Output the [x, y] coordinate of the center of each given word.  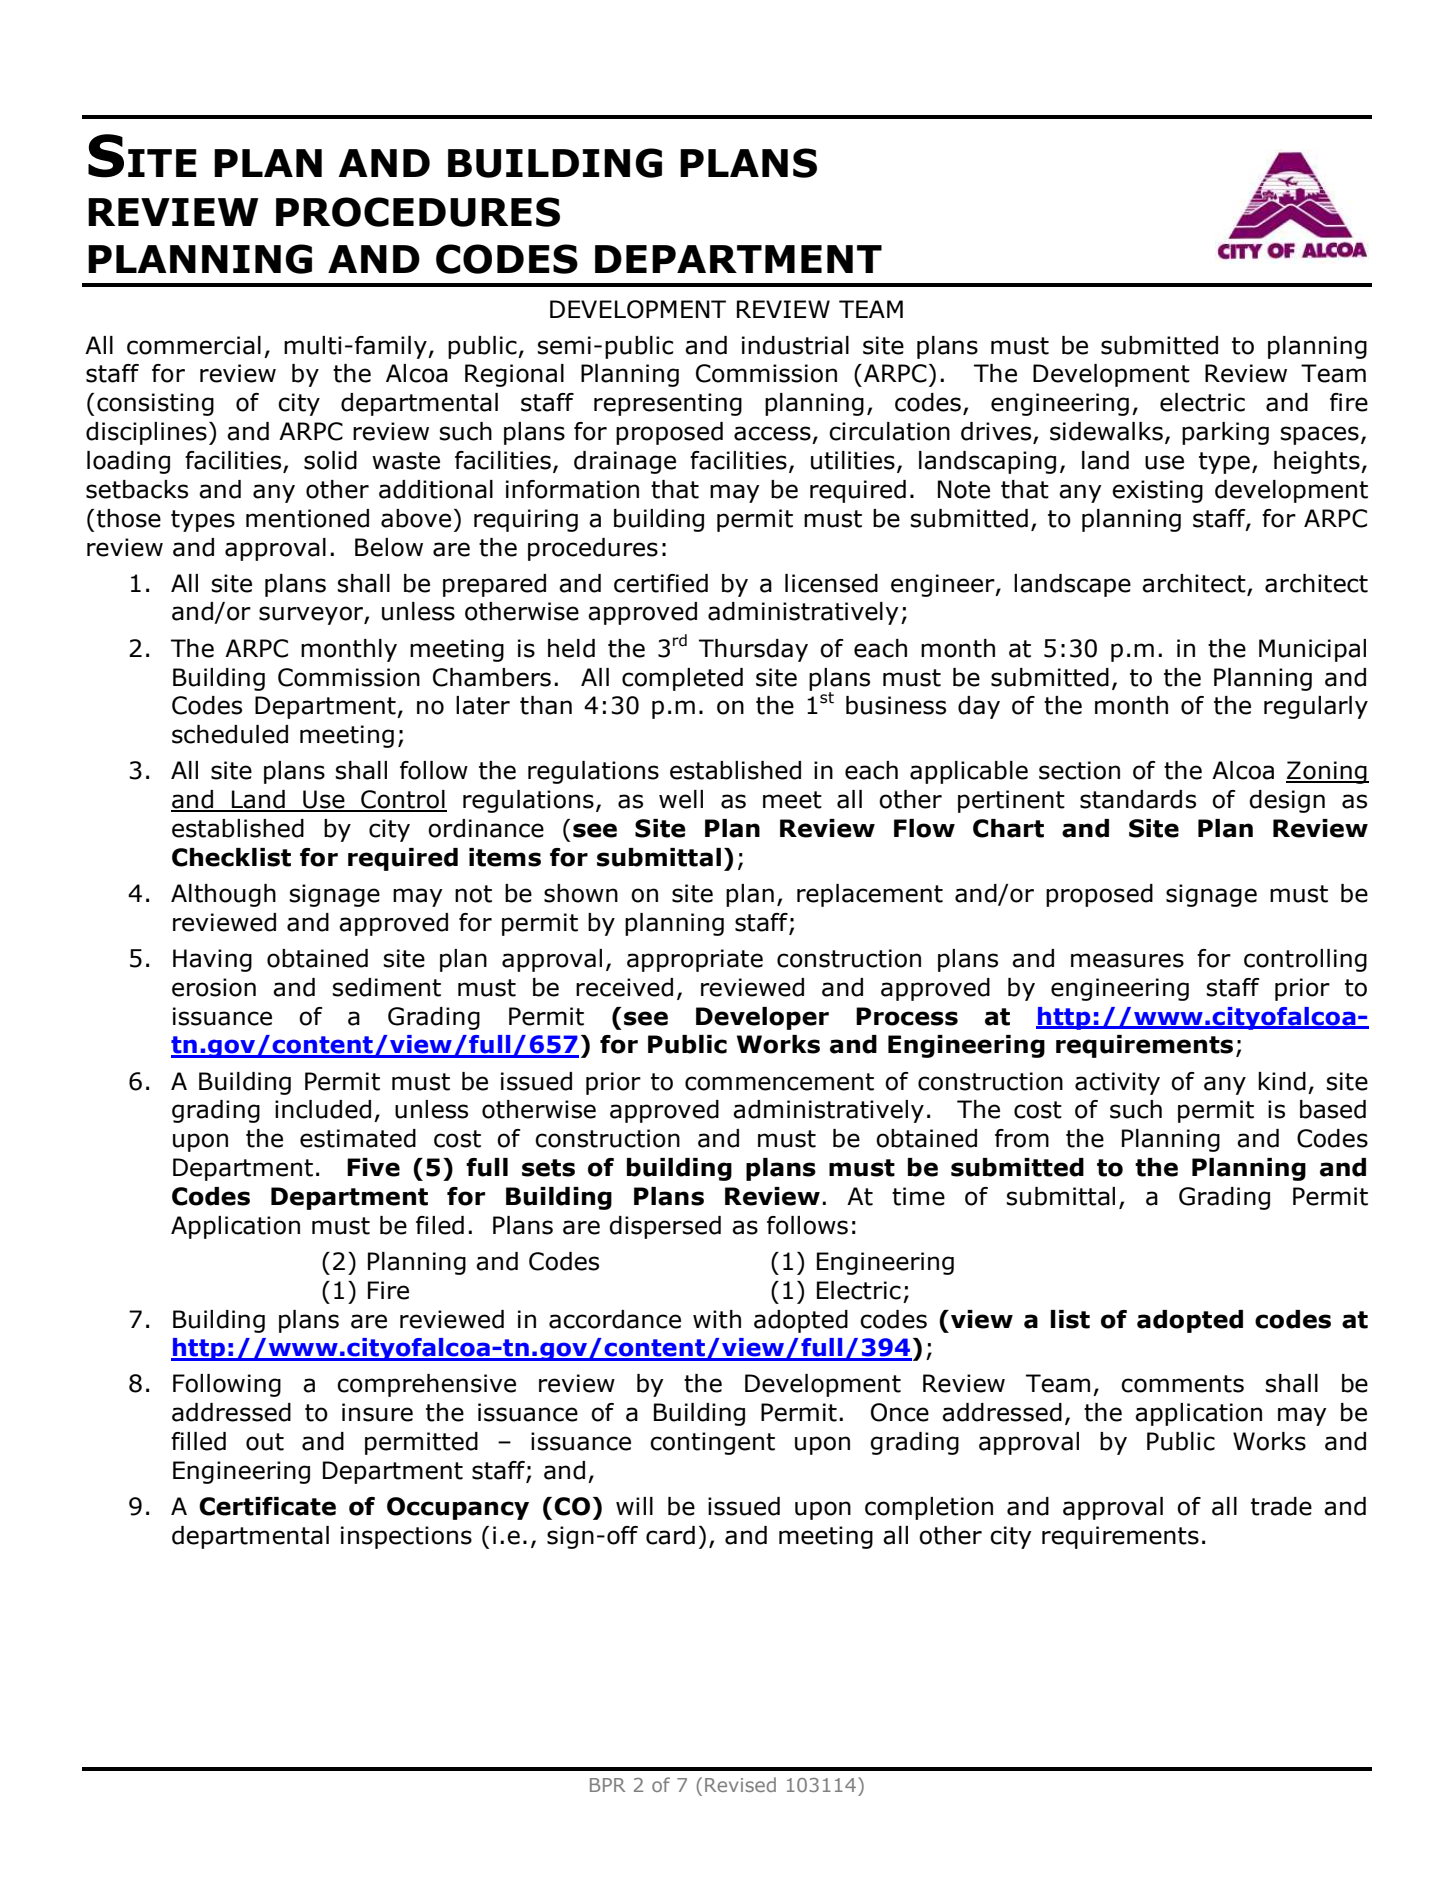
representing [668, 404]
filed [440, 1225]
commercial [194, 345]
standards [1138, 799]
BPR [607, 1785]
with [717, 1319]
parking [1225, 433]
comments [1182, 1384]
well [681, 799]
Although [223, 895]
